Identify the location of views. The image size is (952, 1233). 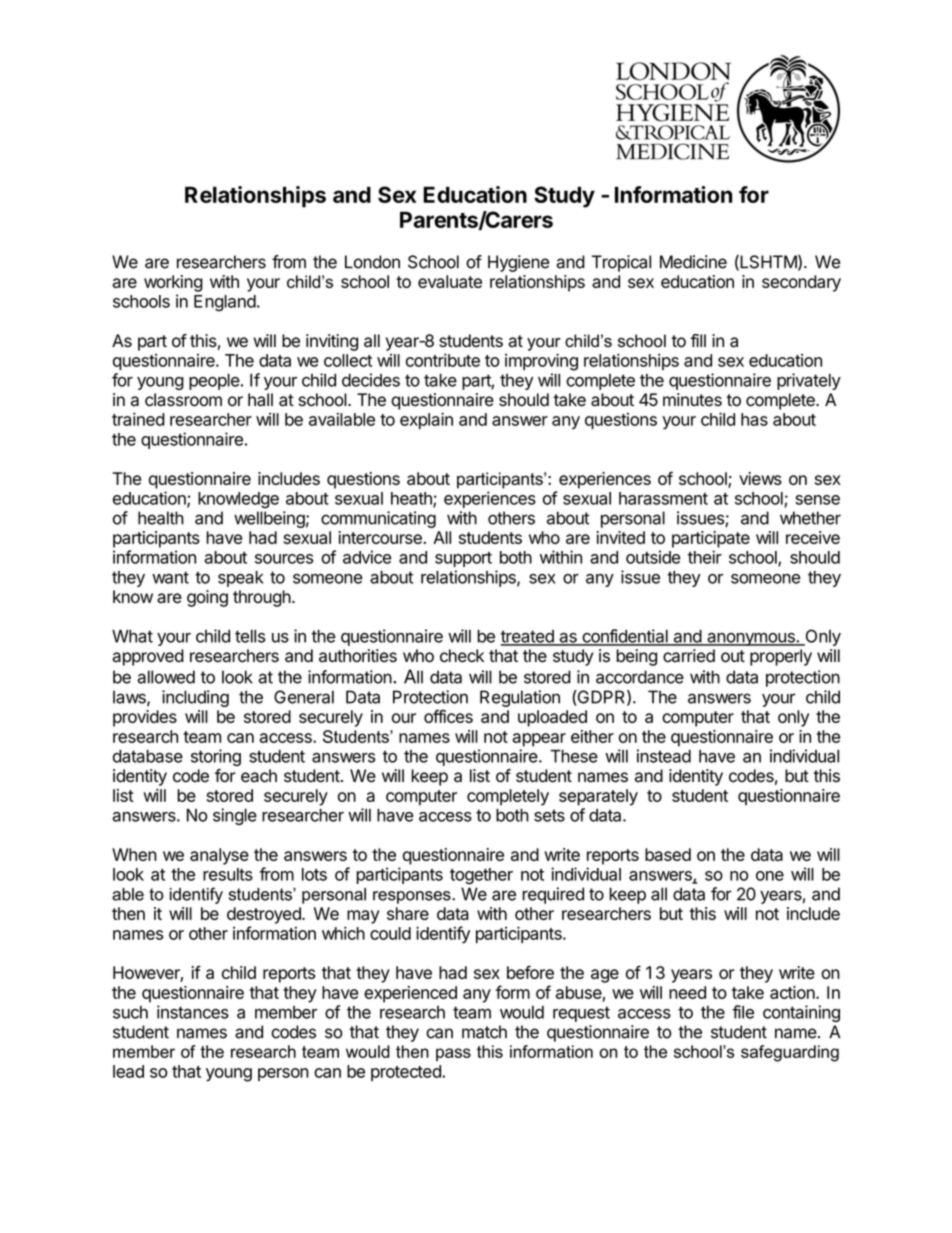
(760, 478).
